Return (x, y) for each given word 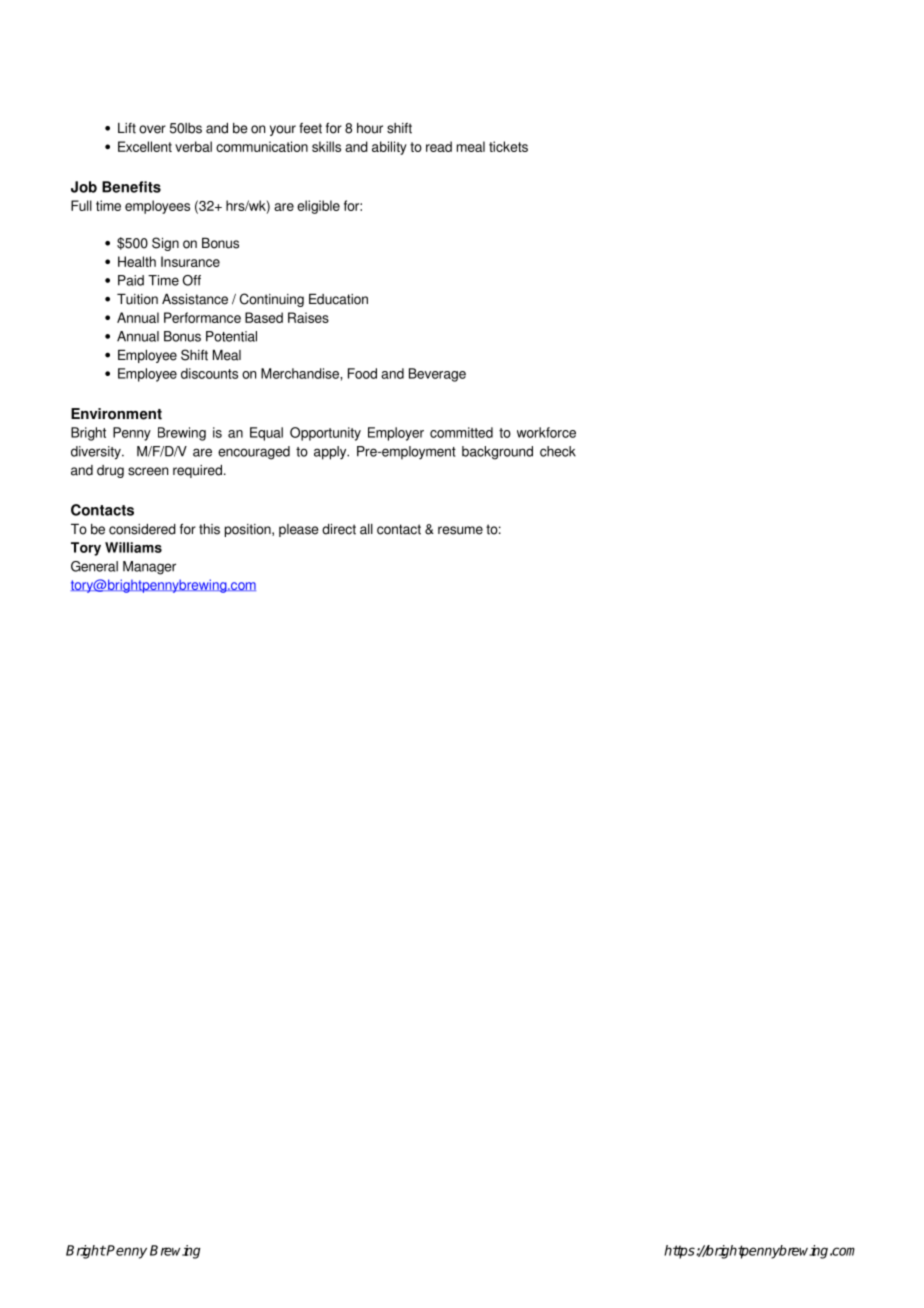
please (298, 530)
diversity (97, 453)
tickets (508, 146)
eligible (318, 207)
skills (326, 146)
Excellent (145, 146)
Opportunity (325, 434)
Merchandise (301, 373)
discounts (209, 373)
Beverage (437, 375)
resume (460, 530)
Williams (133, 547)
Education (338, 299)
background (497, 453)
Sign (165, 244)
